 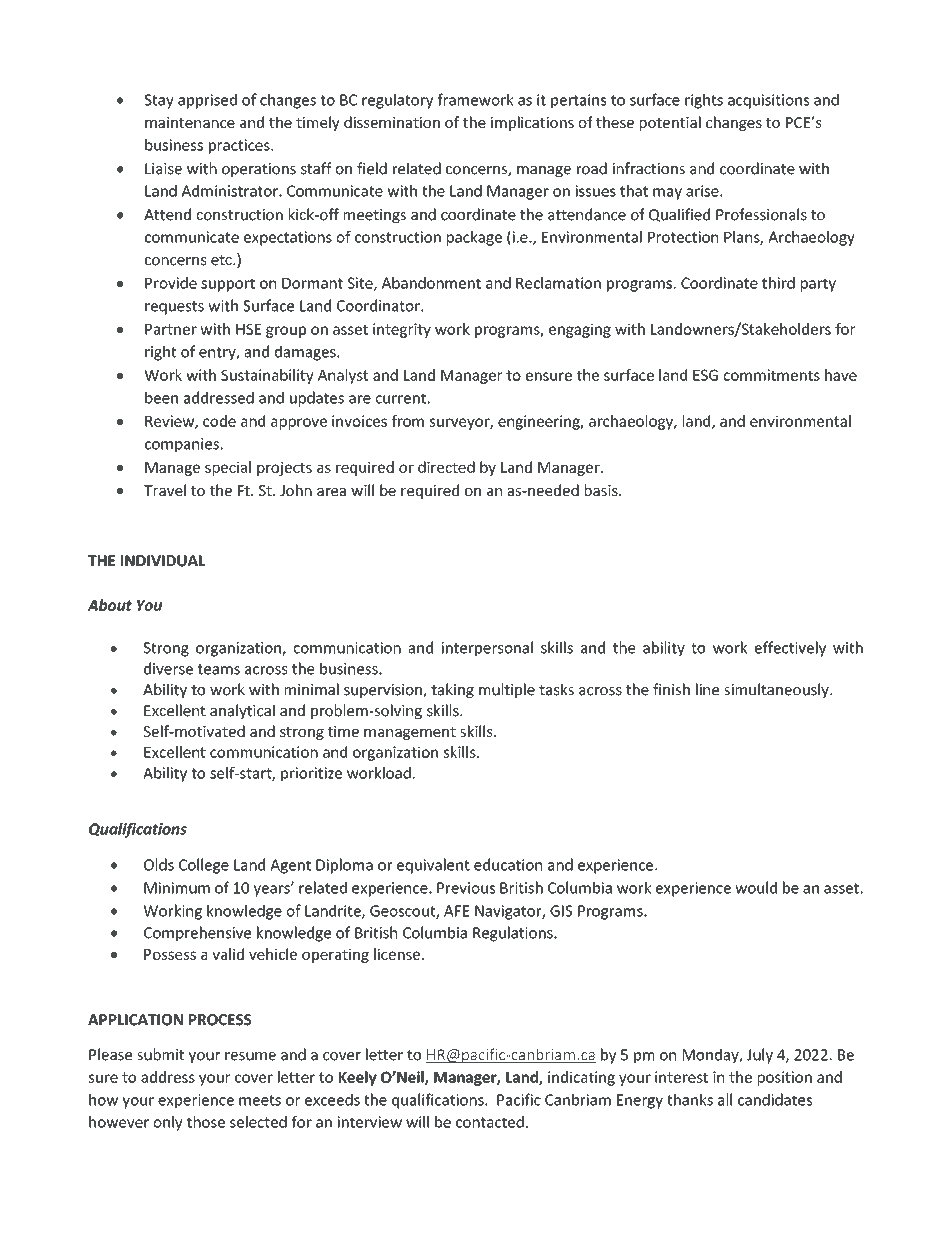 I want to click on maintenance, so click(x=190, y=122).
